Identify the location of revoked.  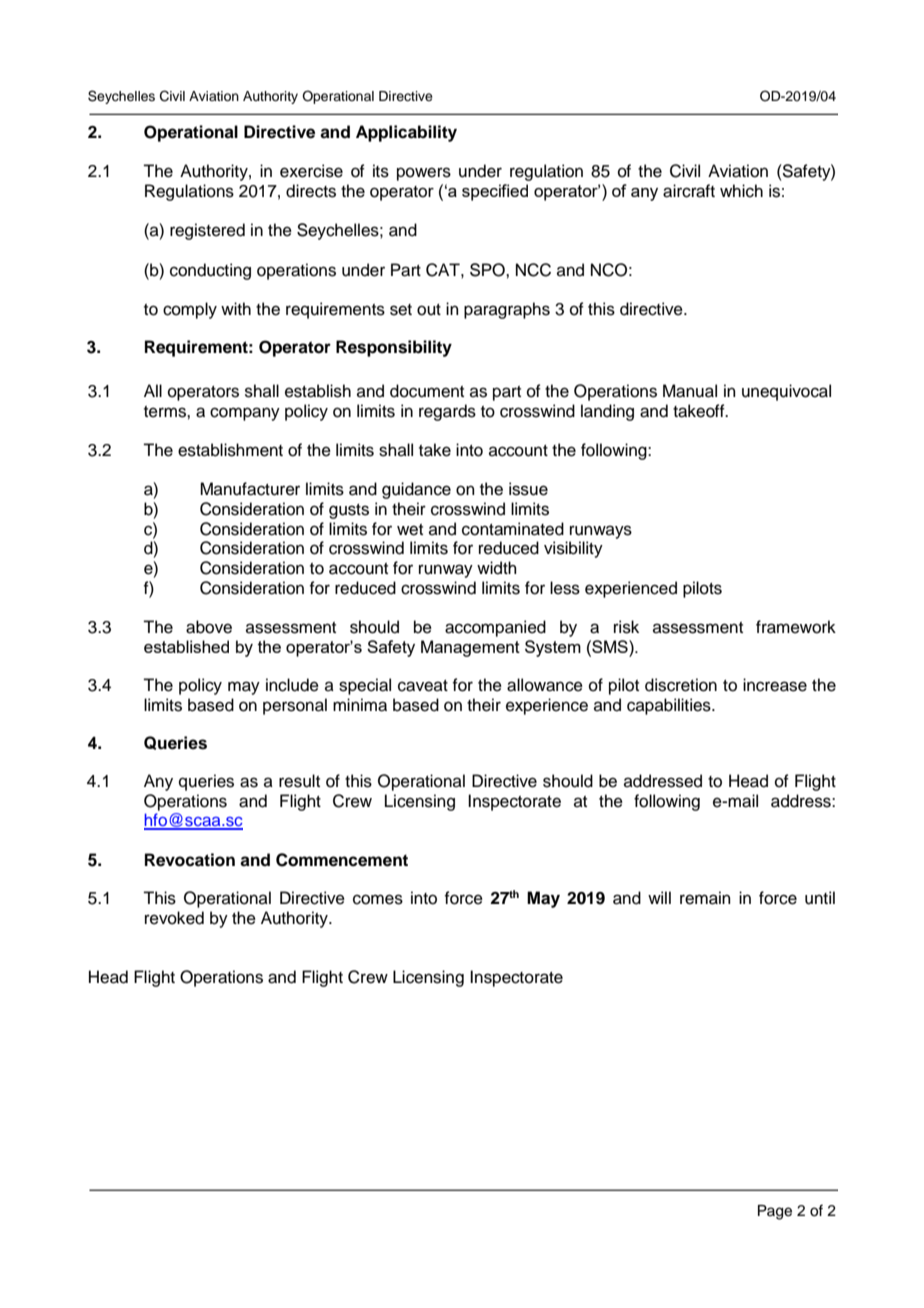
(174, 918).
